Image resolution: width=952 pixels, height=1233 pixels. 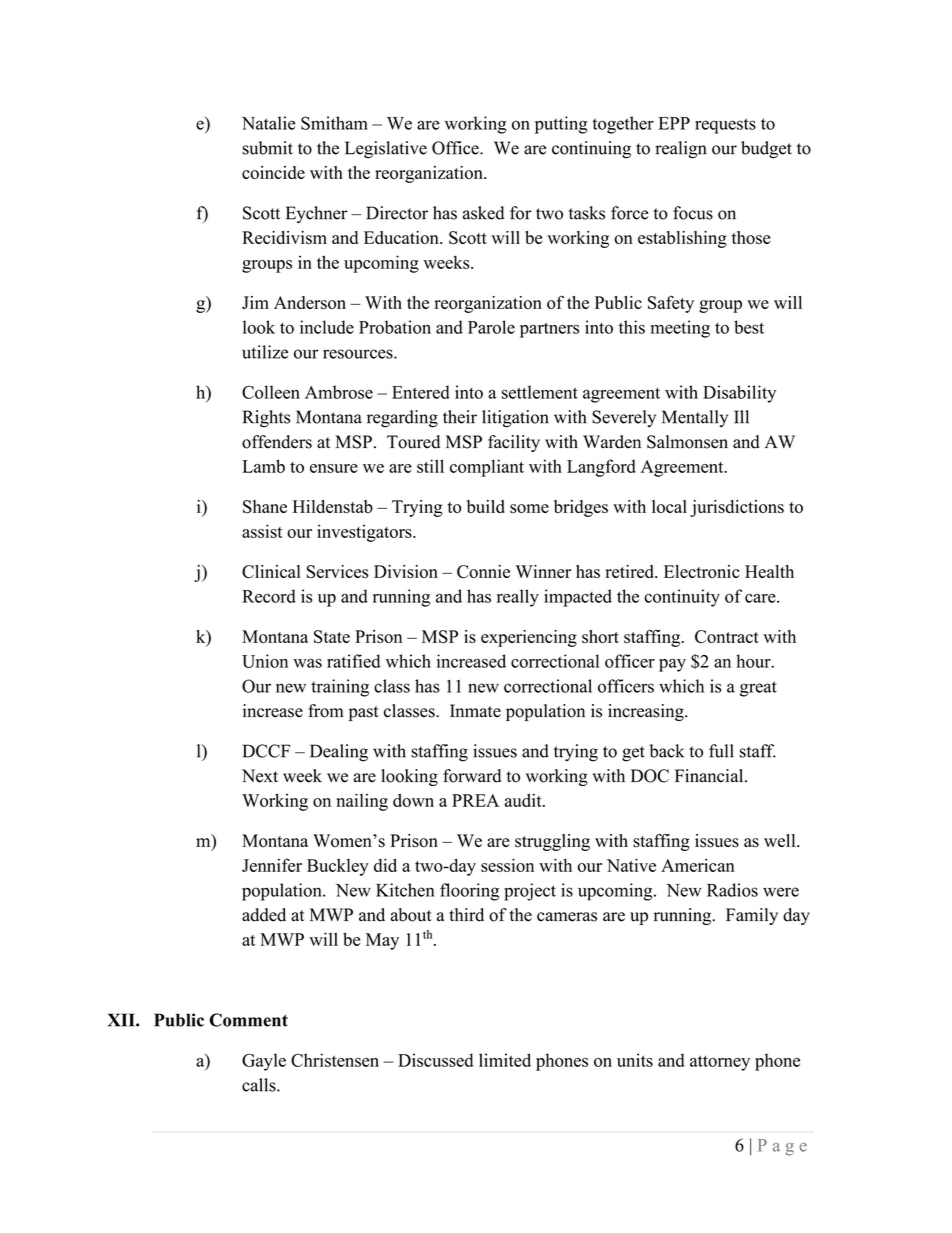 I want to click on Legislative, so click(x=386, y=150).
